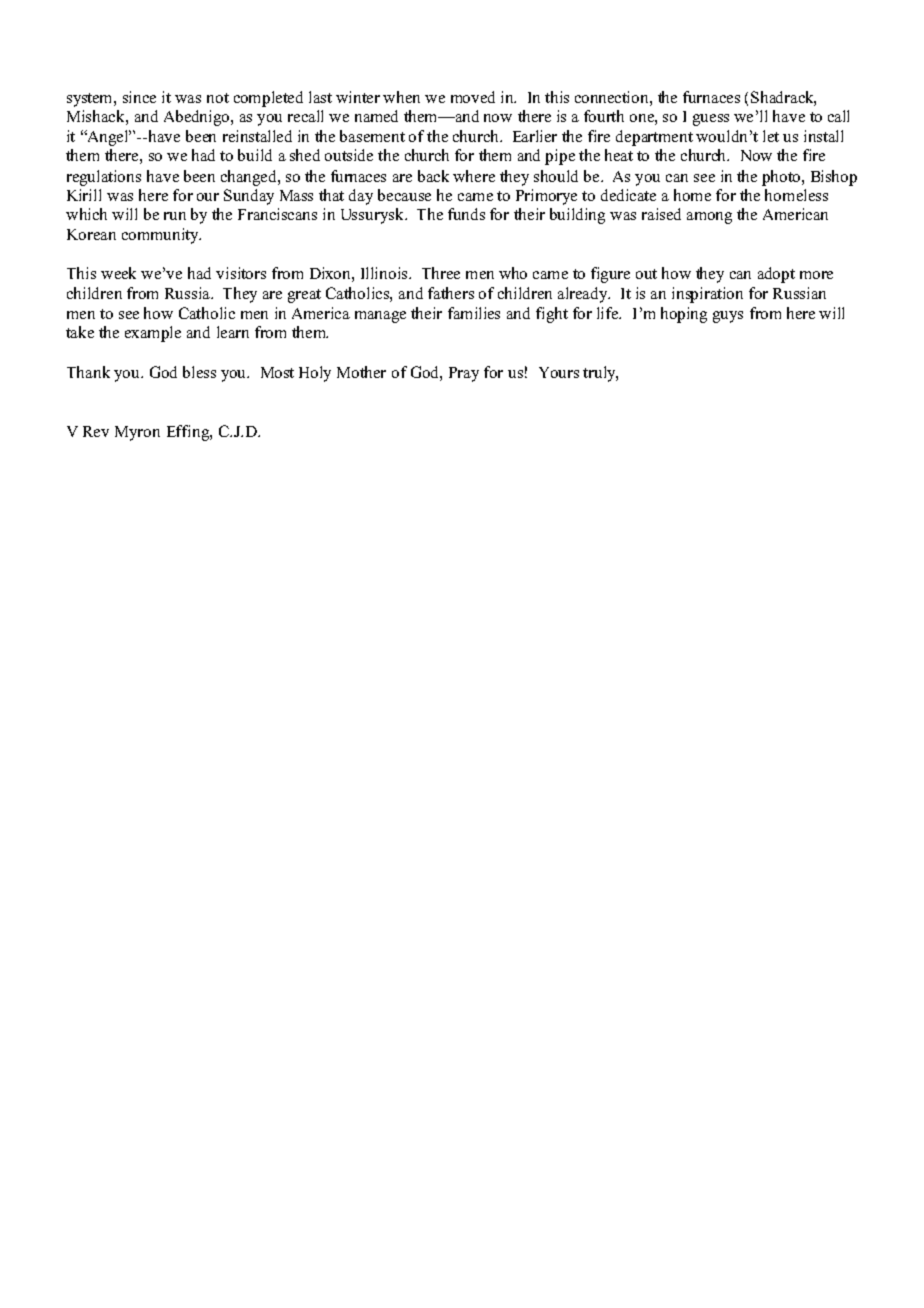 The width and height of the image is (924, 1308). What do you see at coordinates (464, 374) in the image?
I see `Pray` at bounding box center [464, 374].
